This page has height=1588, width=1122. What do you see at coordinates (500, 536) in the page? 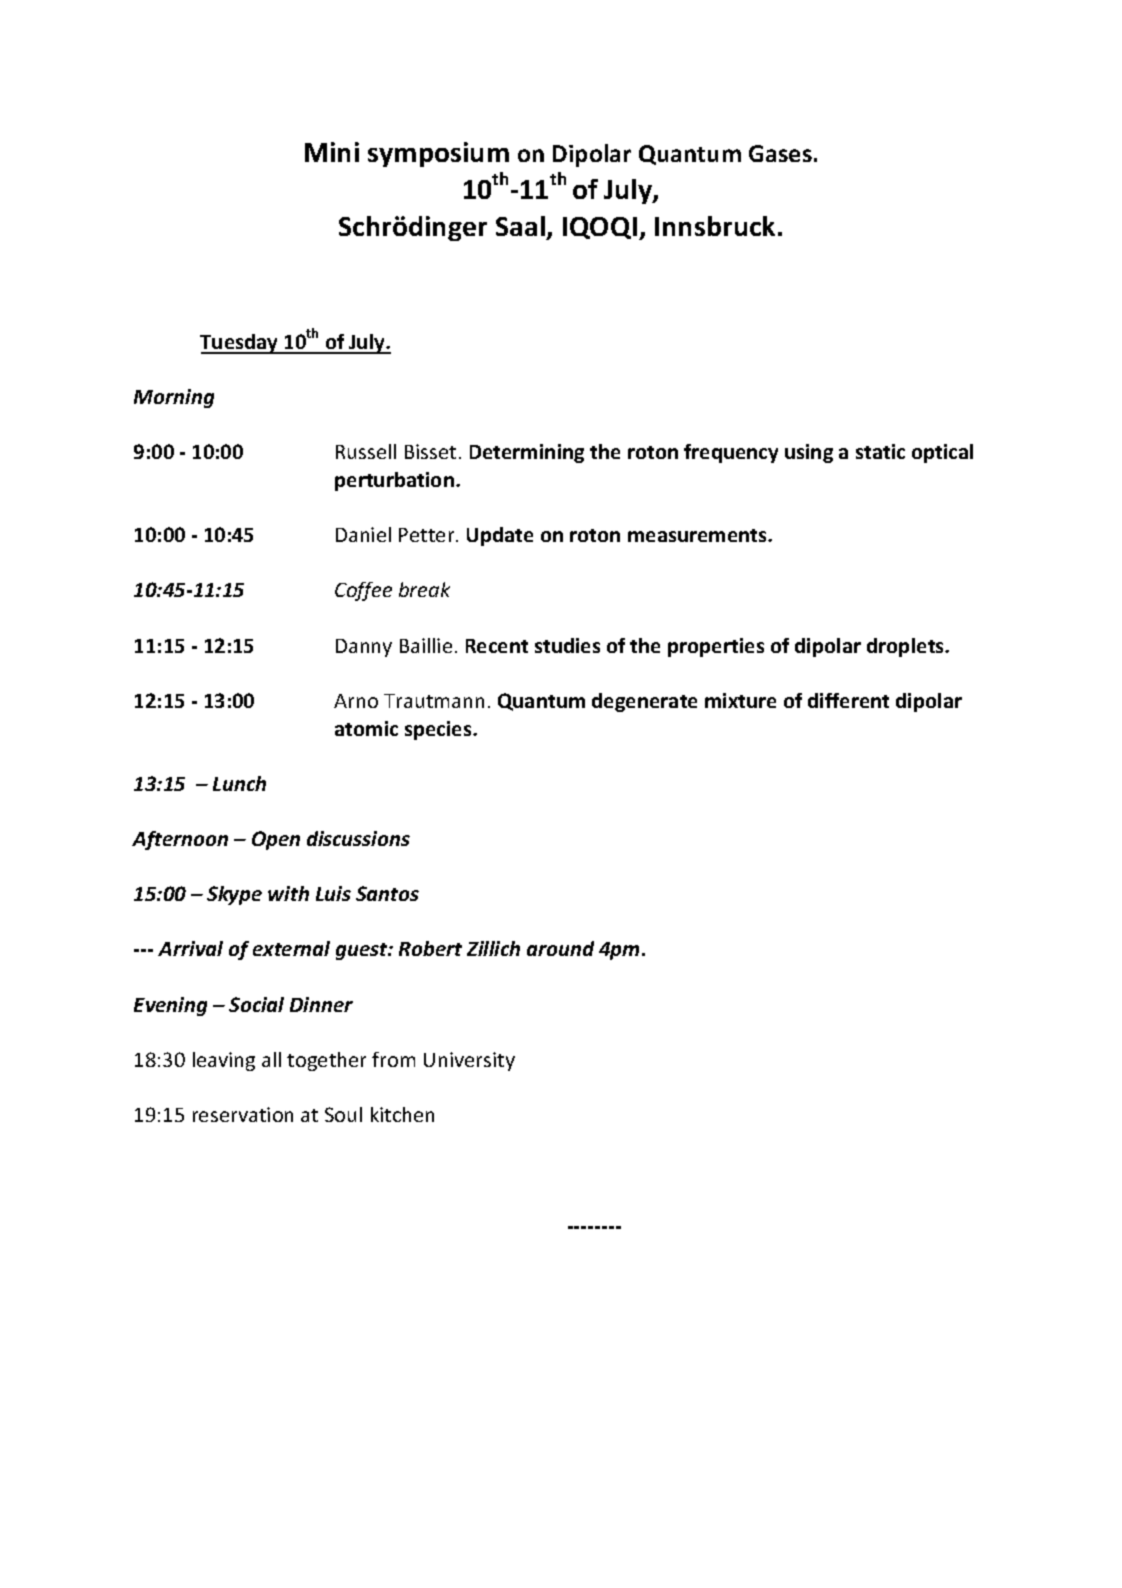
I see `Update` at bounding box center [500, 536].
